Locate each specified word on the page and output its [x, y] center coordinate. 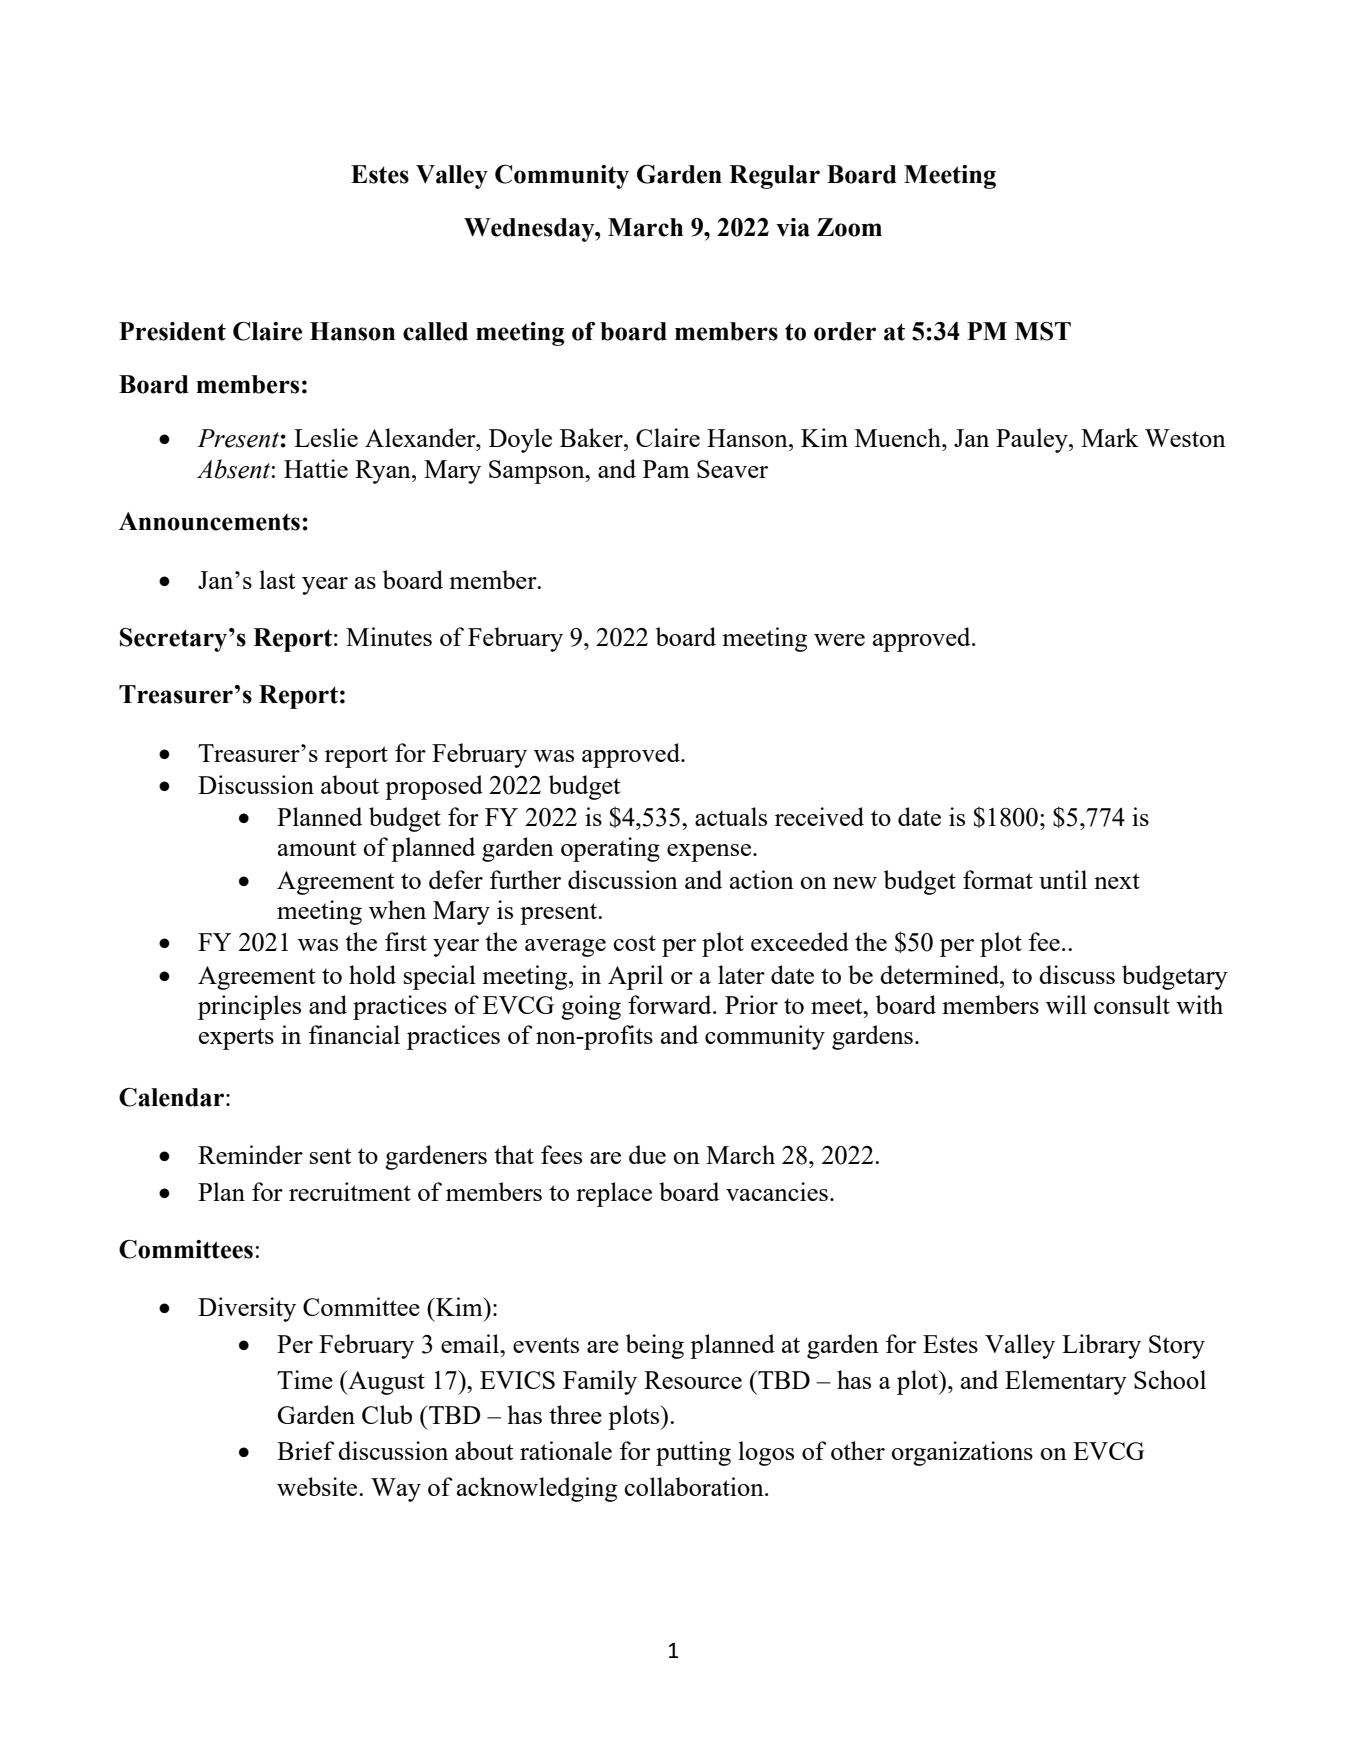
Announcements [209, 521]
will [1066, 1004]
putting [693, 1453]
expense [710, 853]
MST [1043, 331]
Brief [306, 1450]
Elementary [1066, 1382]
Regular [774, 177]
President [172, 331]
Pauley [1033, 440]
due [647, 1154]
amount [317, 848]
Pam [666, 469]
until [1063, 879]
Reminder [250, 1154]
